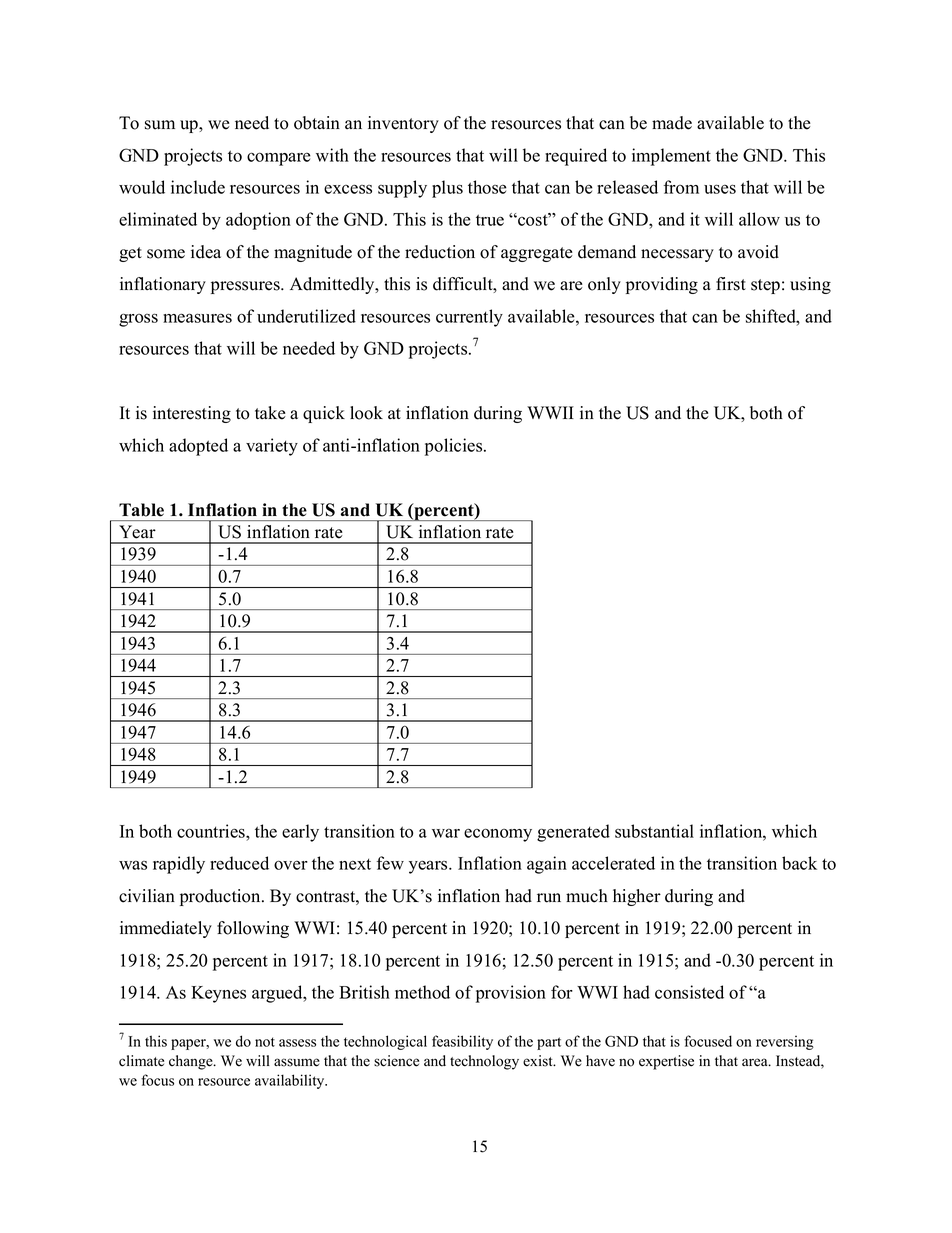  Describe the element at coordinates (192, 1062) in the document. I see `change` at that location.
